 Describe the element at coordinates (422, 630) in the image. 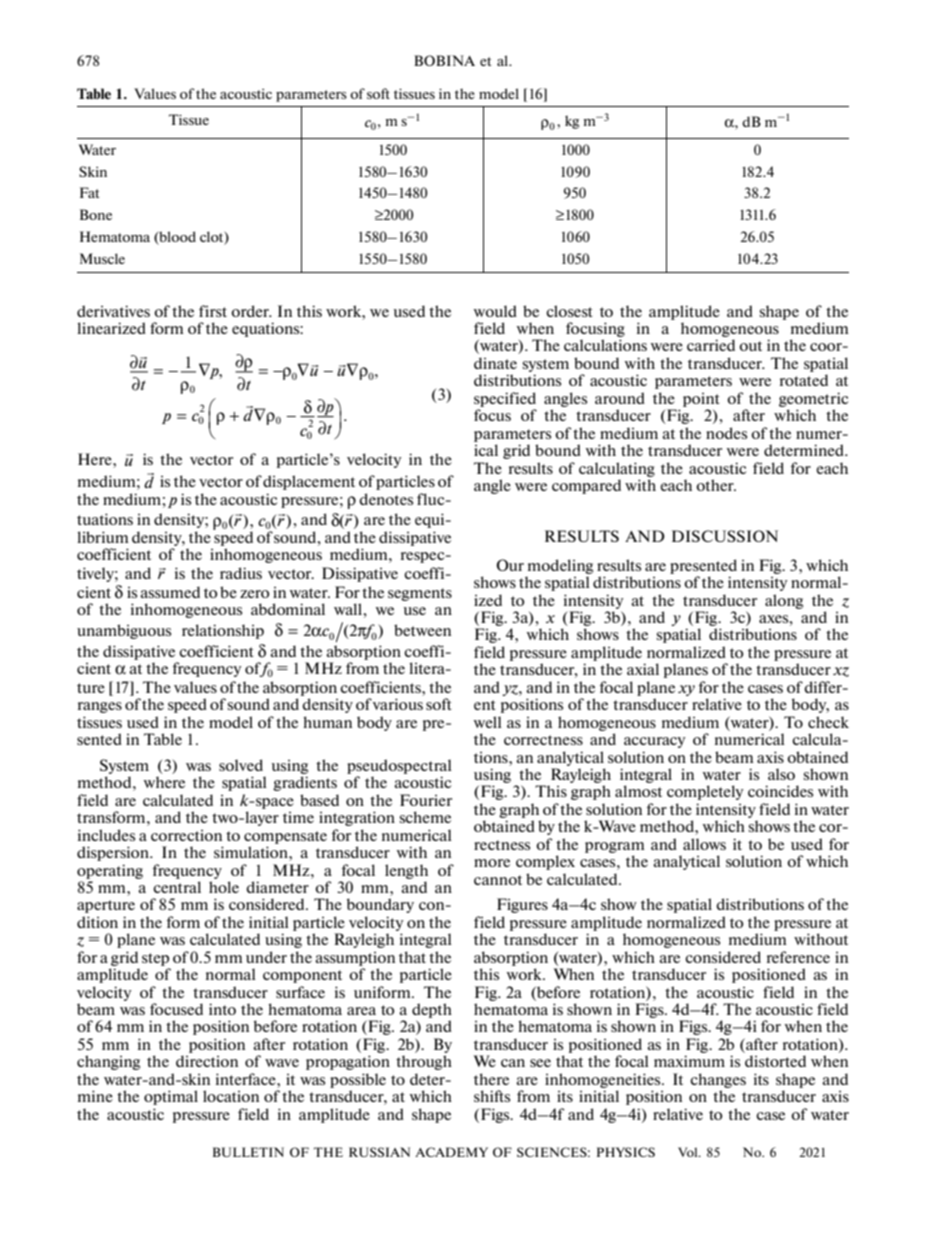

I see `between` at that location.
